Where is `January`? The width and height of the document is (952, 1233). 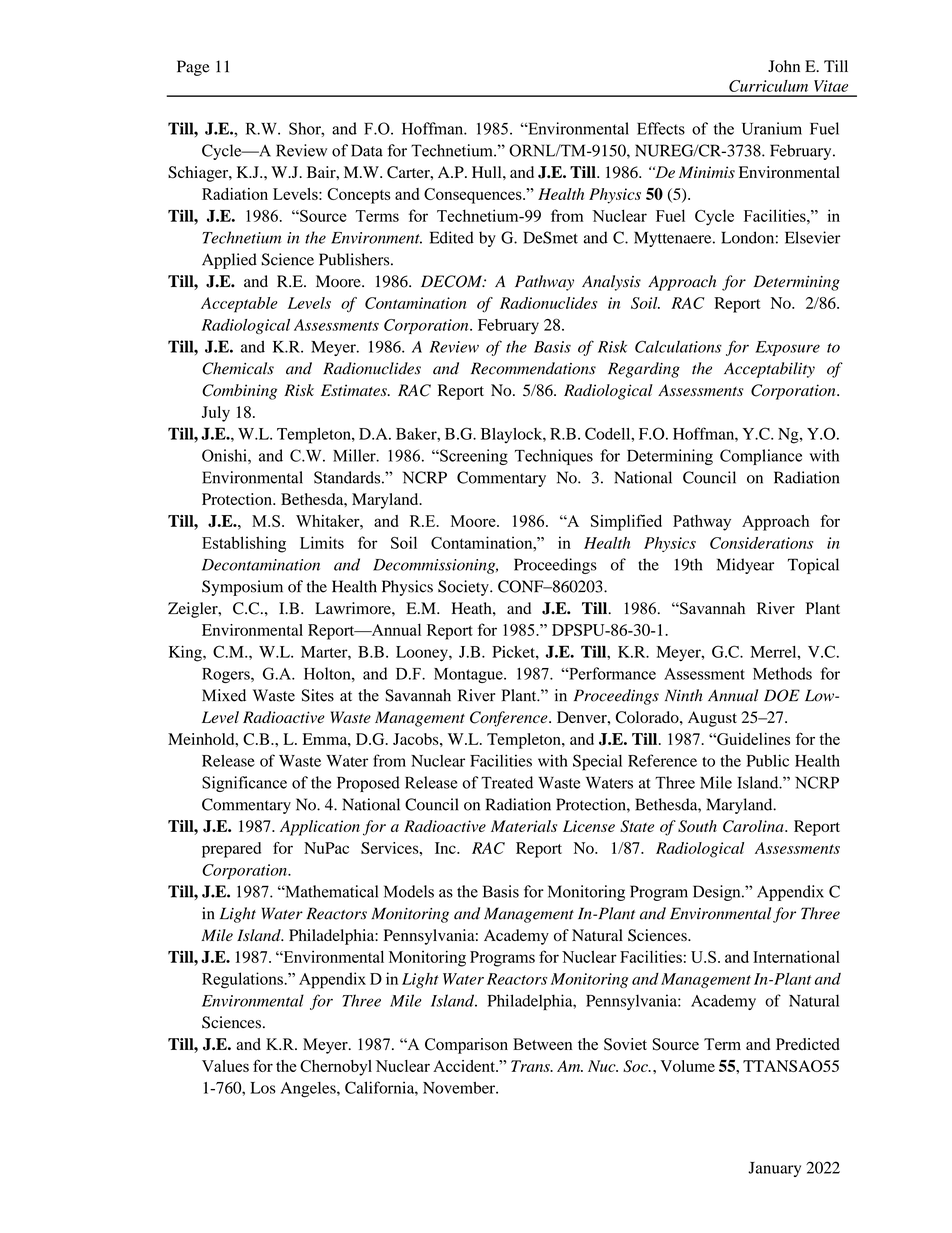 January is located at coordinates (774, 1169).
